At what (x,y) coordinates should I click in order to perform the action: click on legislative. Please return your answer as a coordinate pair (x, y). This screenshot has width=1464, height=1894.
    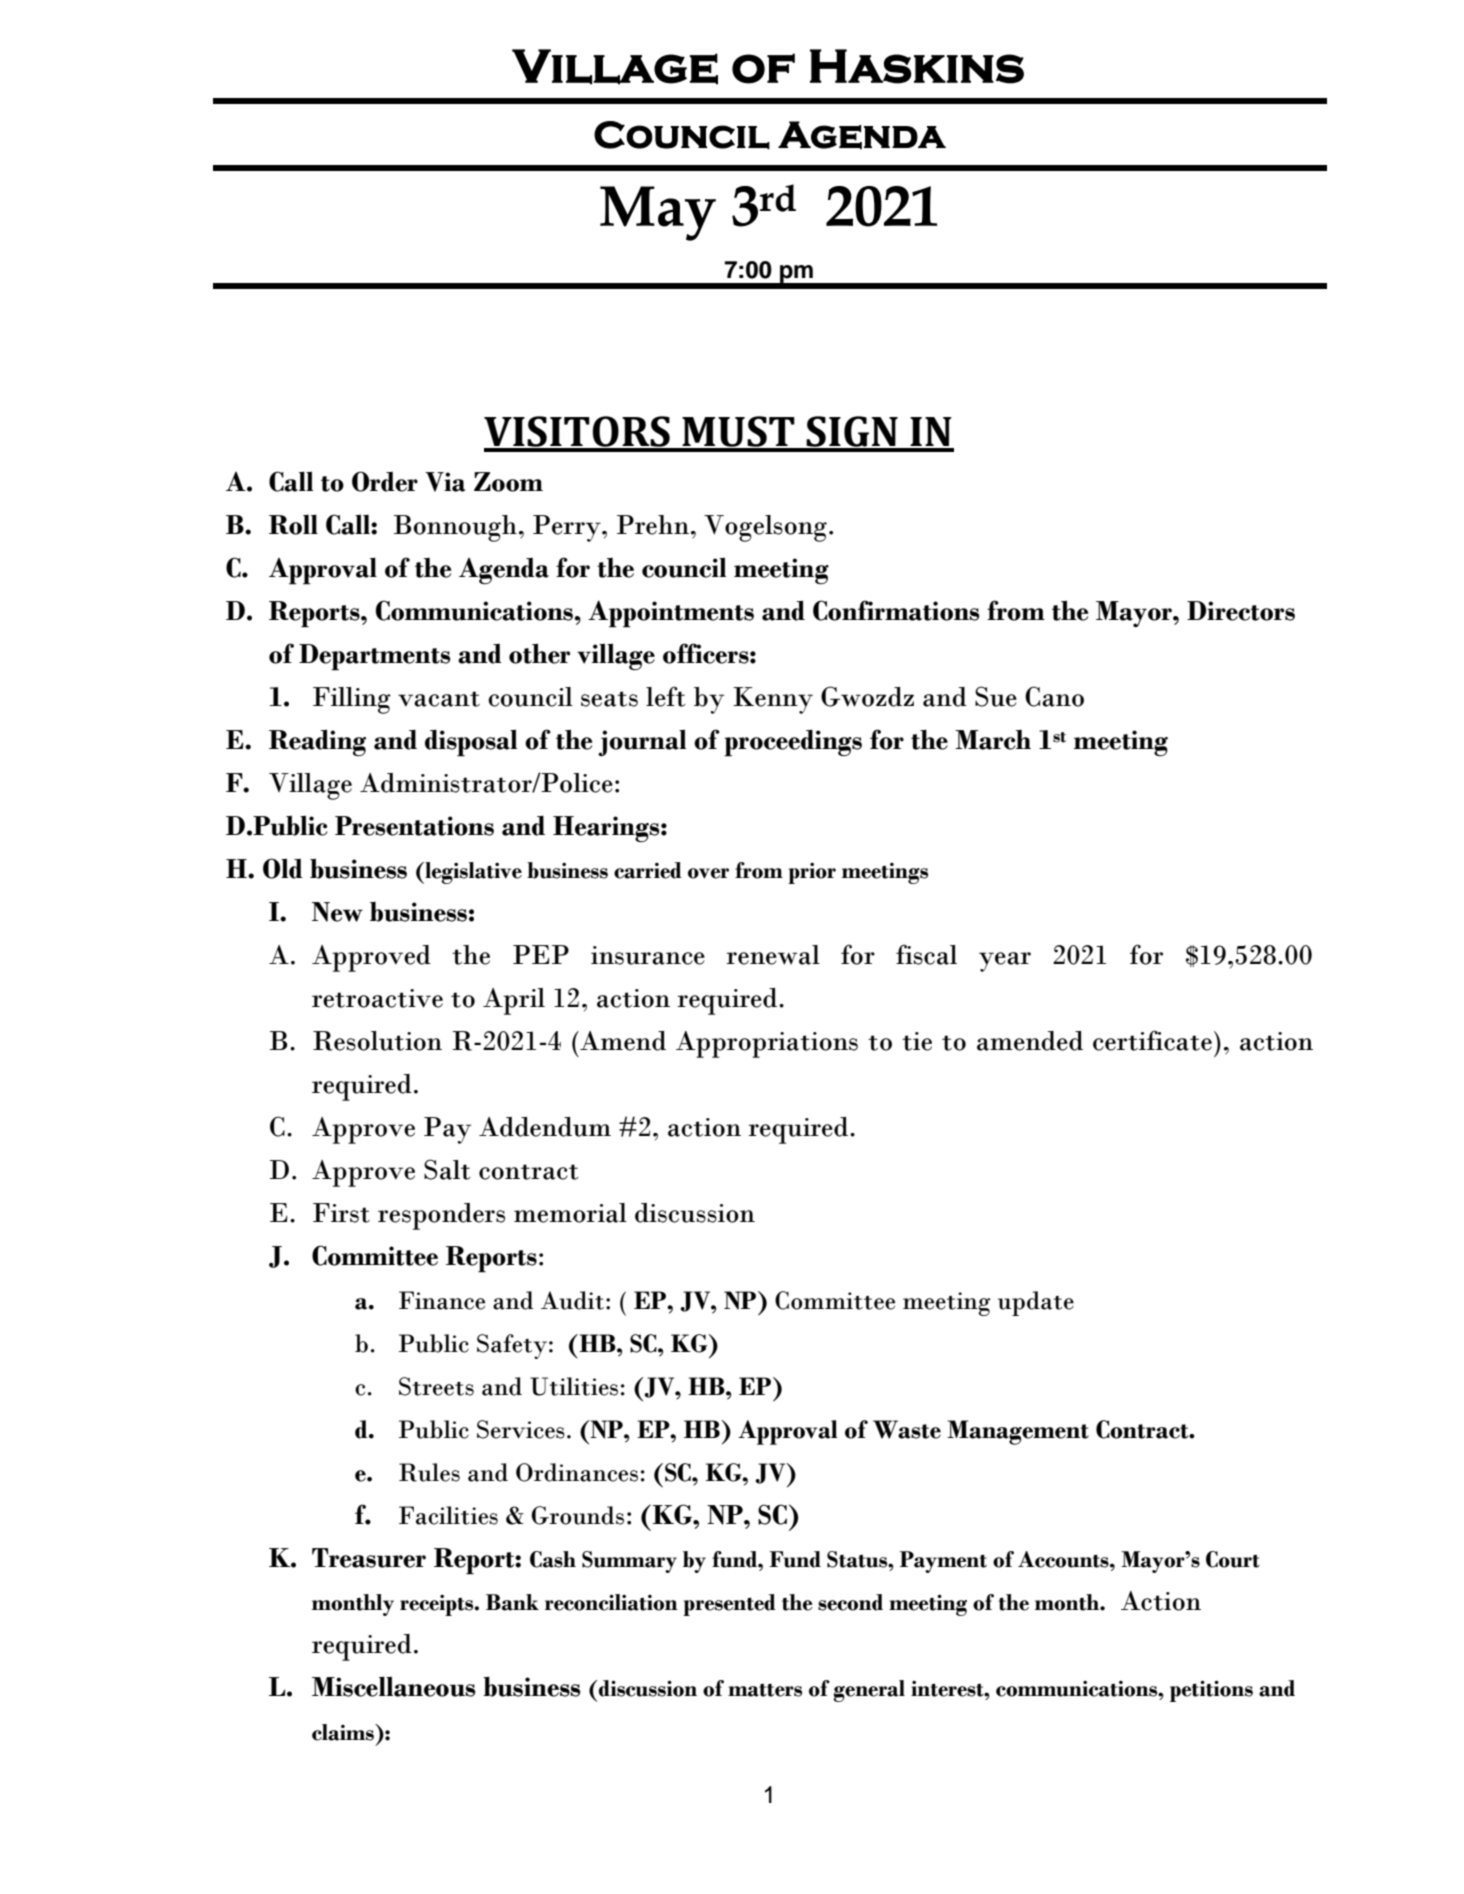
    Looking at the image, I should click on (472, 873).
